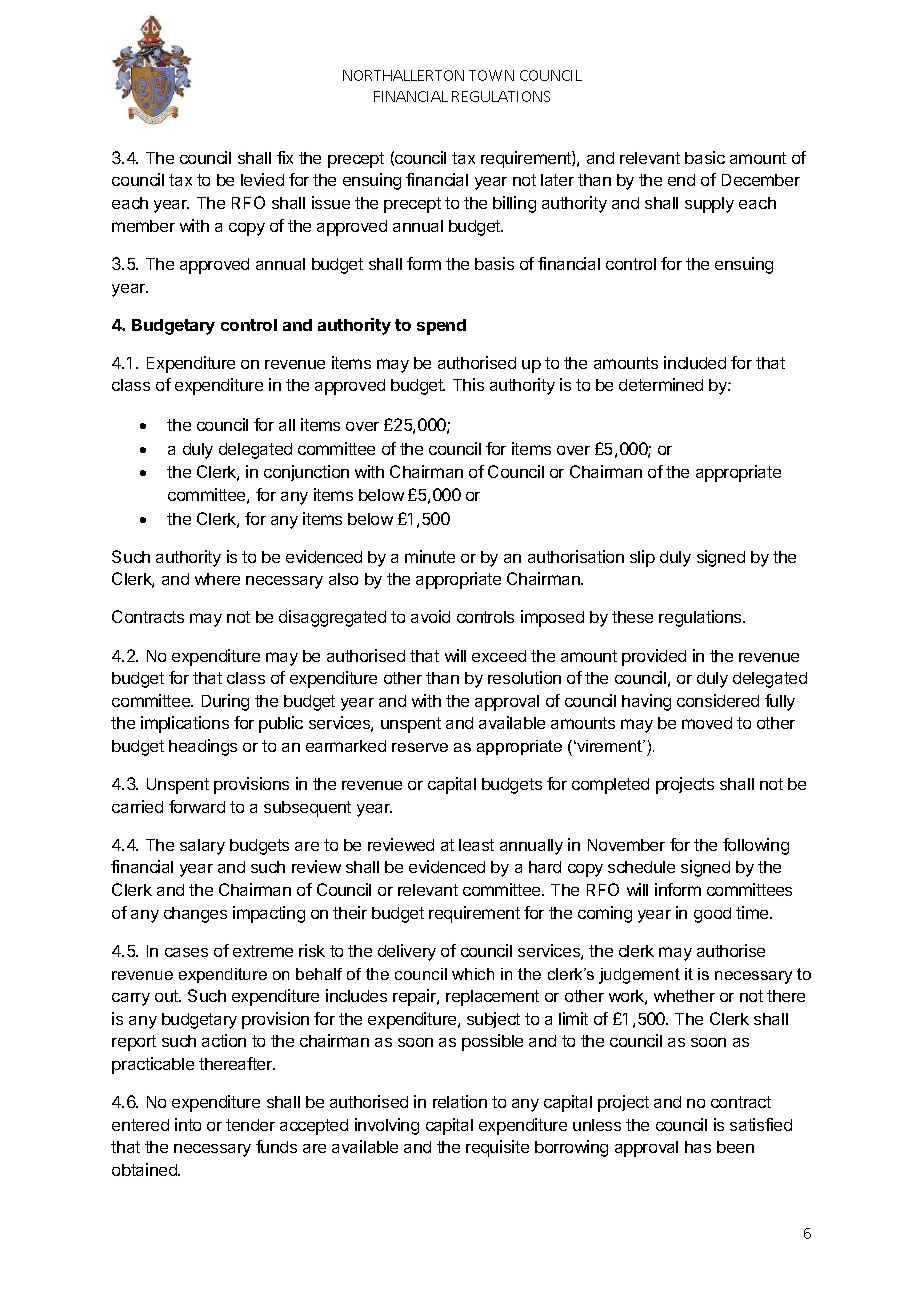 The width and height of the screenshot is (924, 1308). I want to click on provided, so click(654, 657).
